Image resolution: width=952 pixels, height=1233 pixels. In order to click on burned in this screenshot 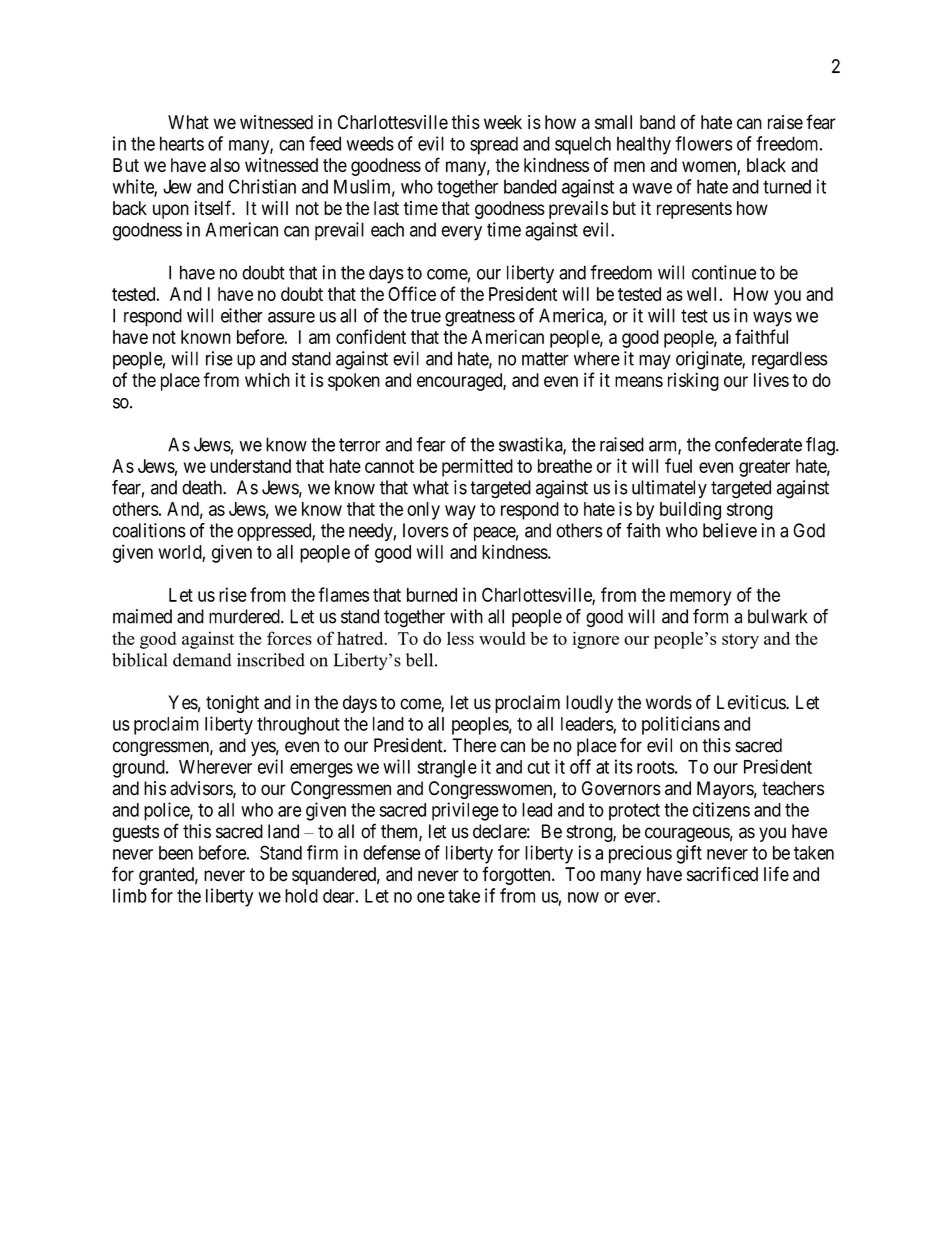, I will do `click(432, 595)`.
